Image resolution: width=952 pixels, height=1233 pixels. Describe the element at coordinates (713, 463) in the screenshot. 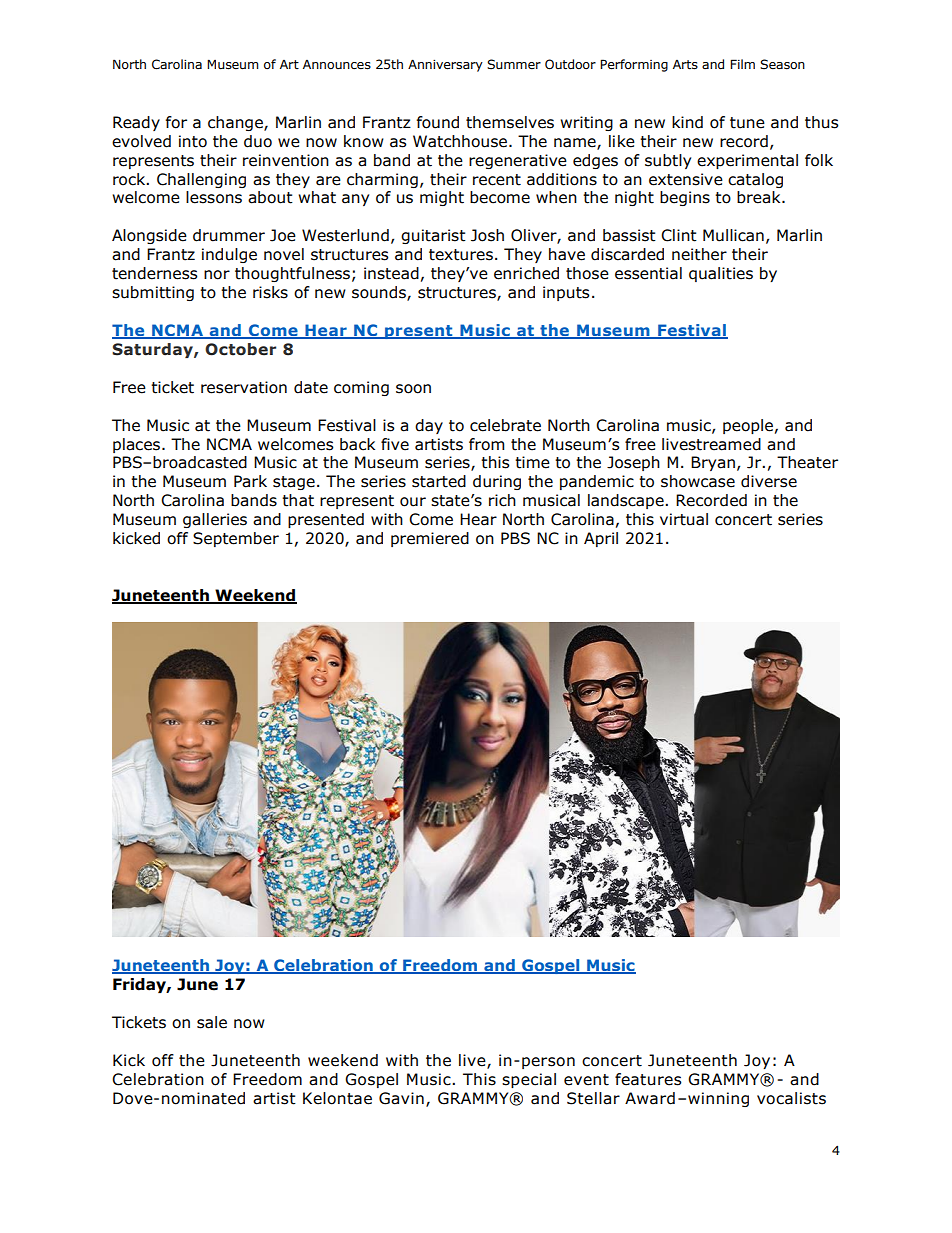

I see `Bryan` at that location.
